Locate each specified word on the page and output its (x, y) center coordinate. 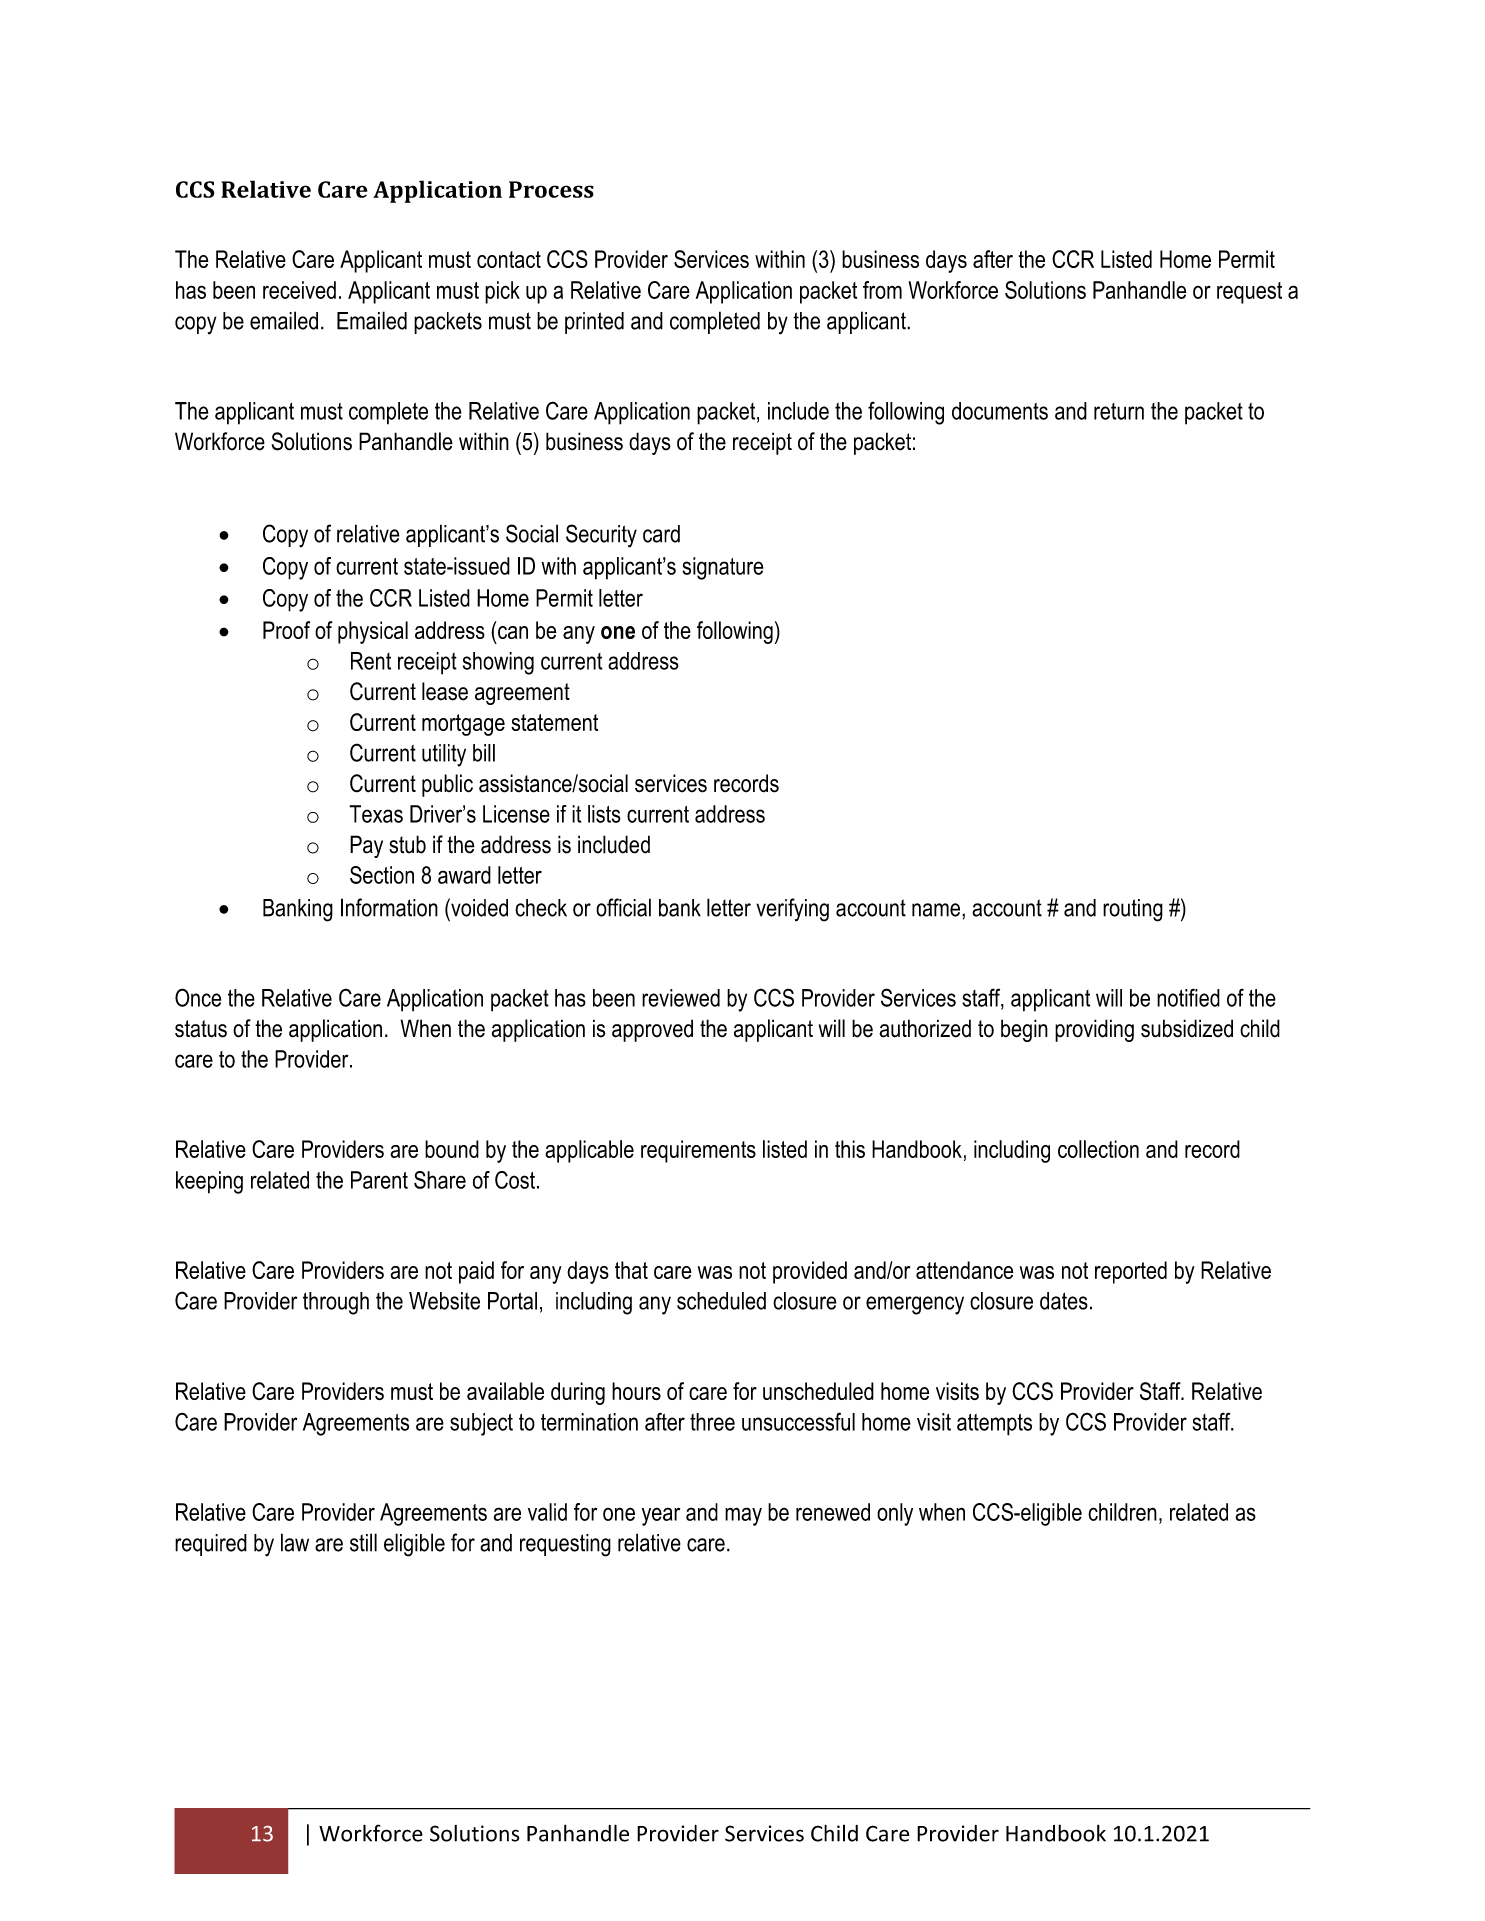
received (299, 290)
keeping (209, 1182)
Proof (286, 630)
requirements (698, 1151)
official (623, 907)
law (295, 1542)
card (661, 534)
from (882, 290)
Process (551, 189)
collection (1098, 1149)
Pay (366, 846)
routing (1133, 910)
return (1119, 411)
